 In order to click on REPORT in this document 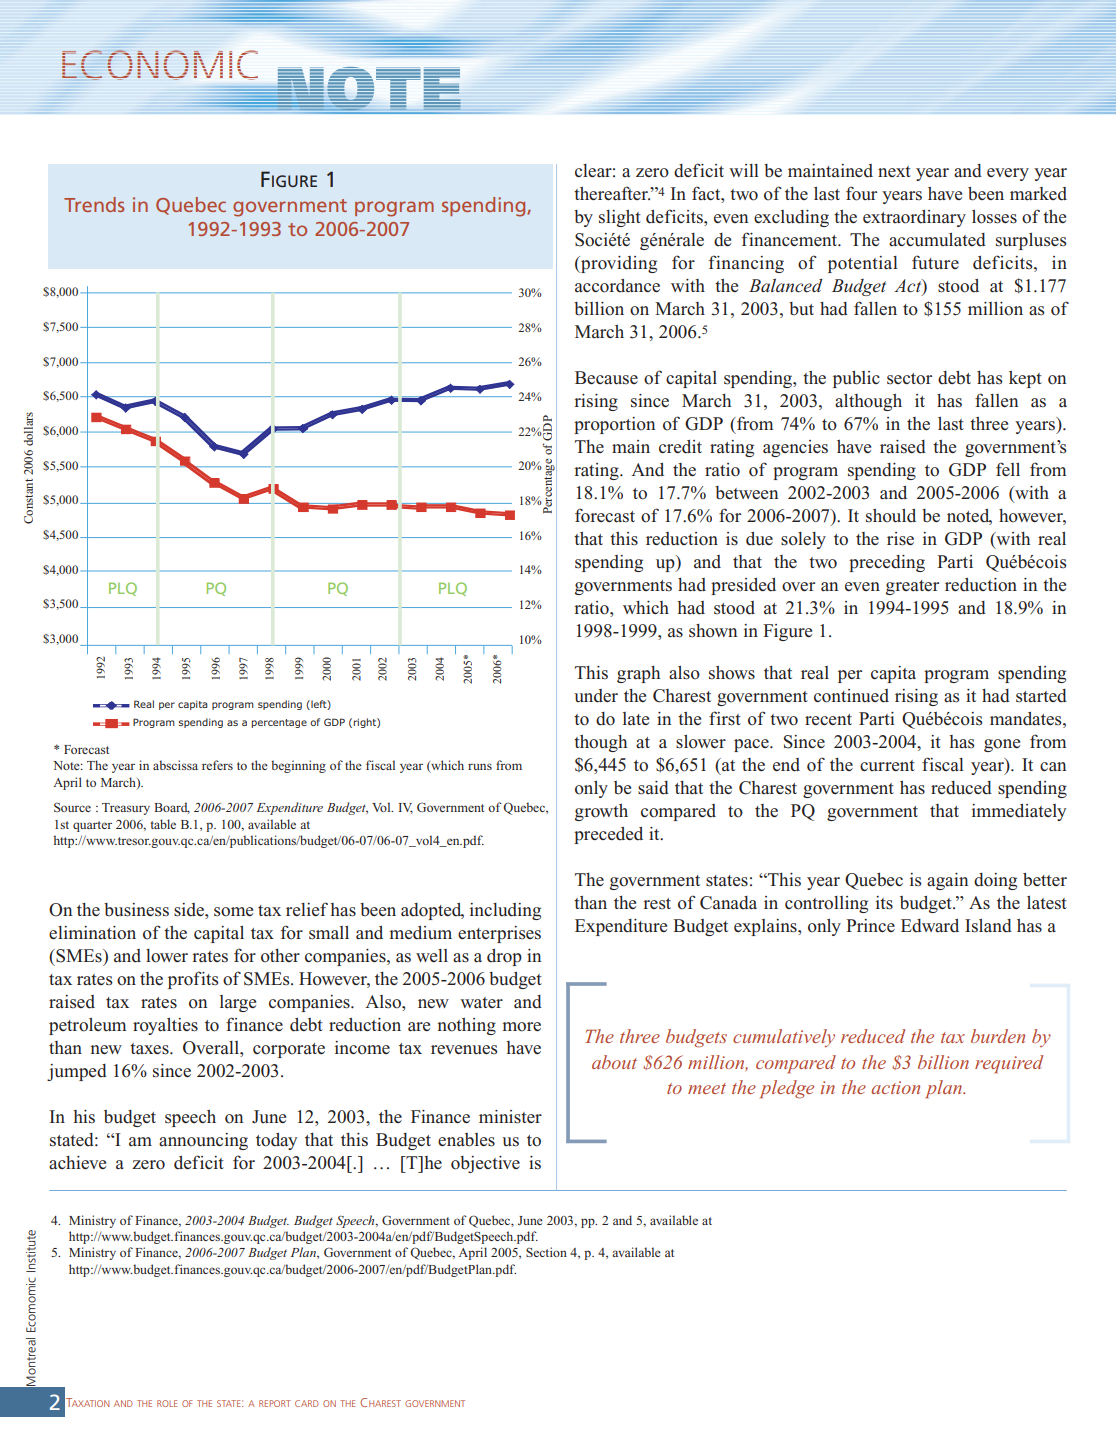, I will do `click(275, 1403)`.
